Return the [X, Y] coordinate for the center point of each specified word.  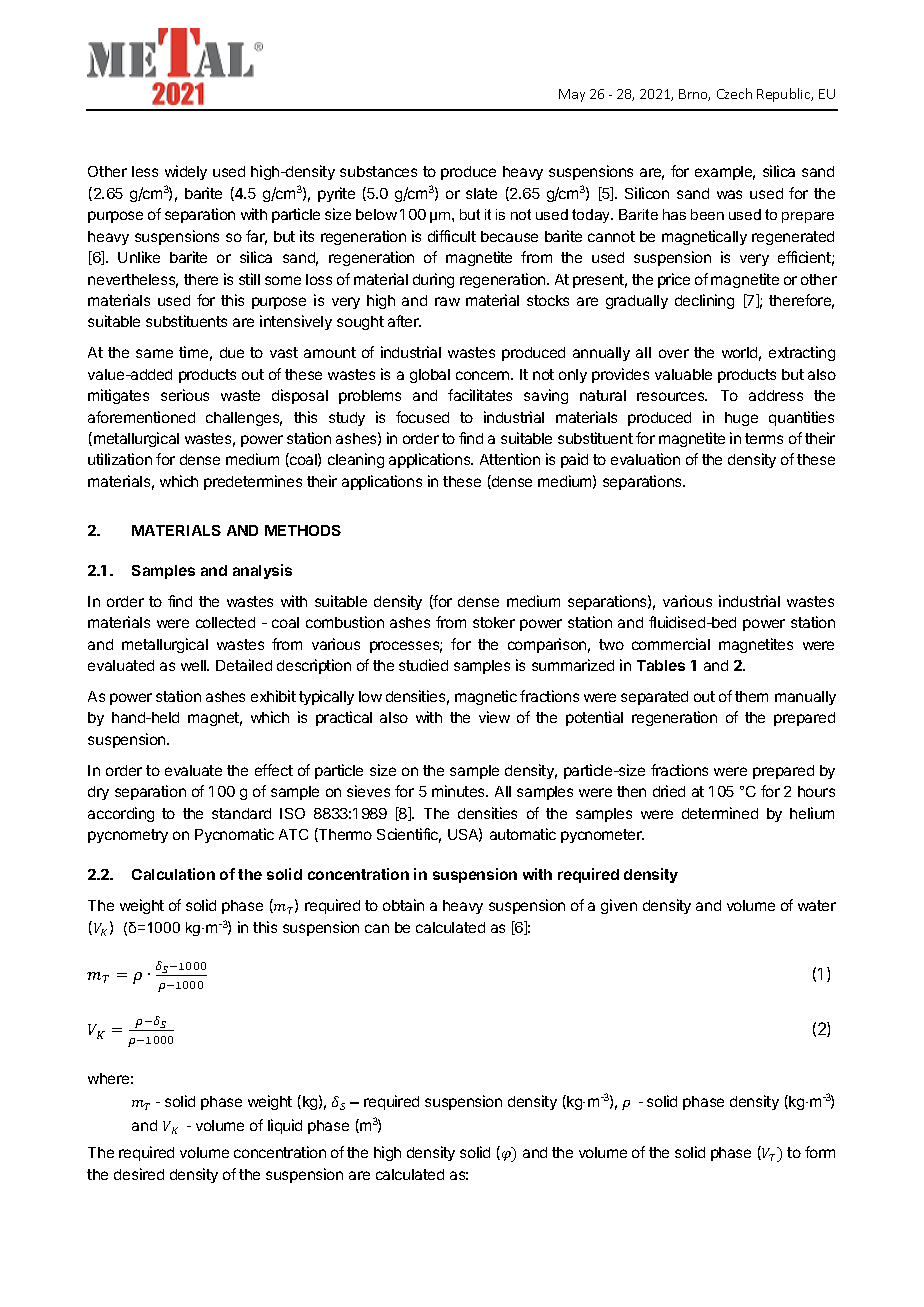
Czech [734, 93]
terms [764, 438]
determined [720, 813]
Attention [510, 459]
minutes [460, 791]
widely [186, 172]
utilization [120, 459]
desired [139, 1174]
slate [481, 193]
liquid [285, 1126]
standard [241, 813]
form [820, 1152]
